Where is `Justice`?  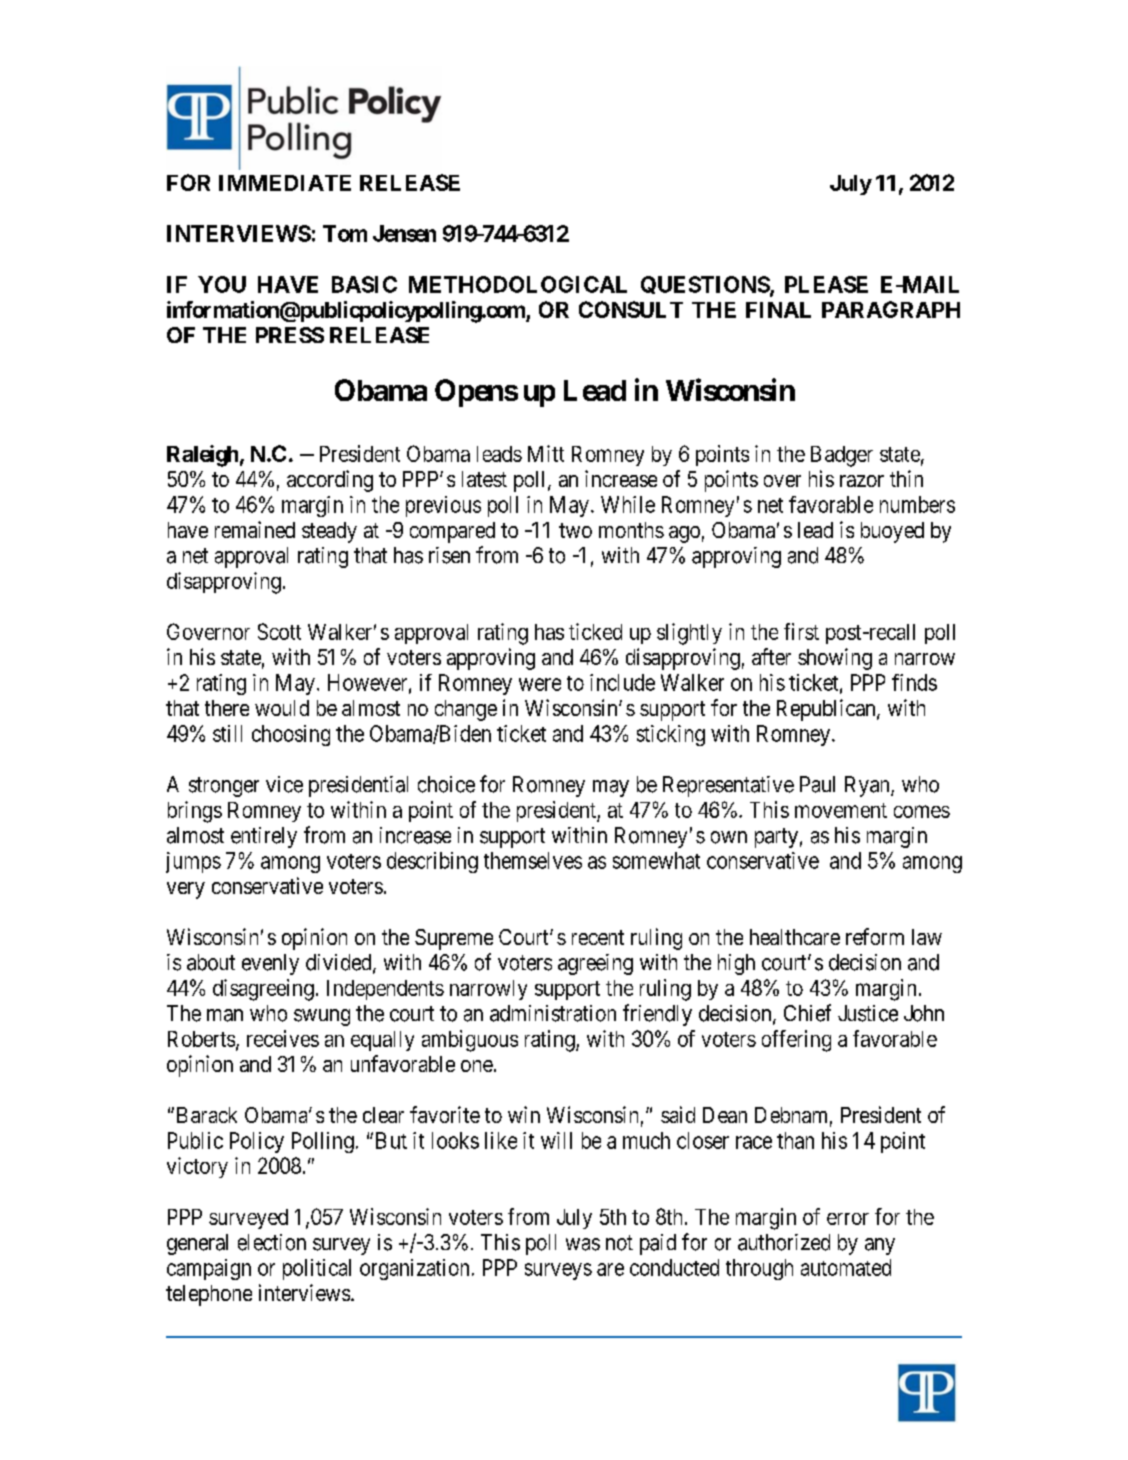 Justice is located at coordinates (868, 1013).
